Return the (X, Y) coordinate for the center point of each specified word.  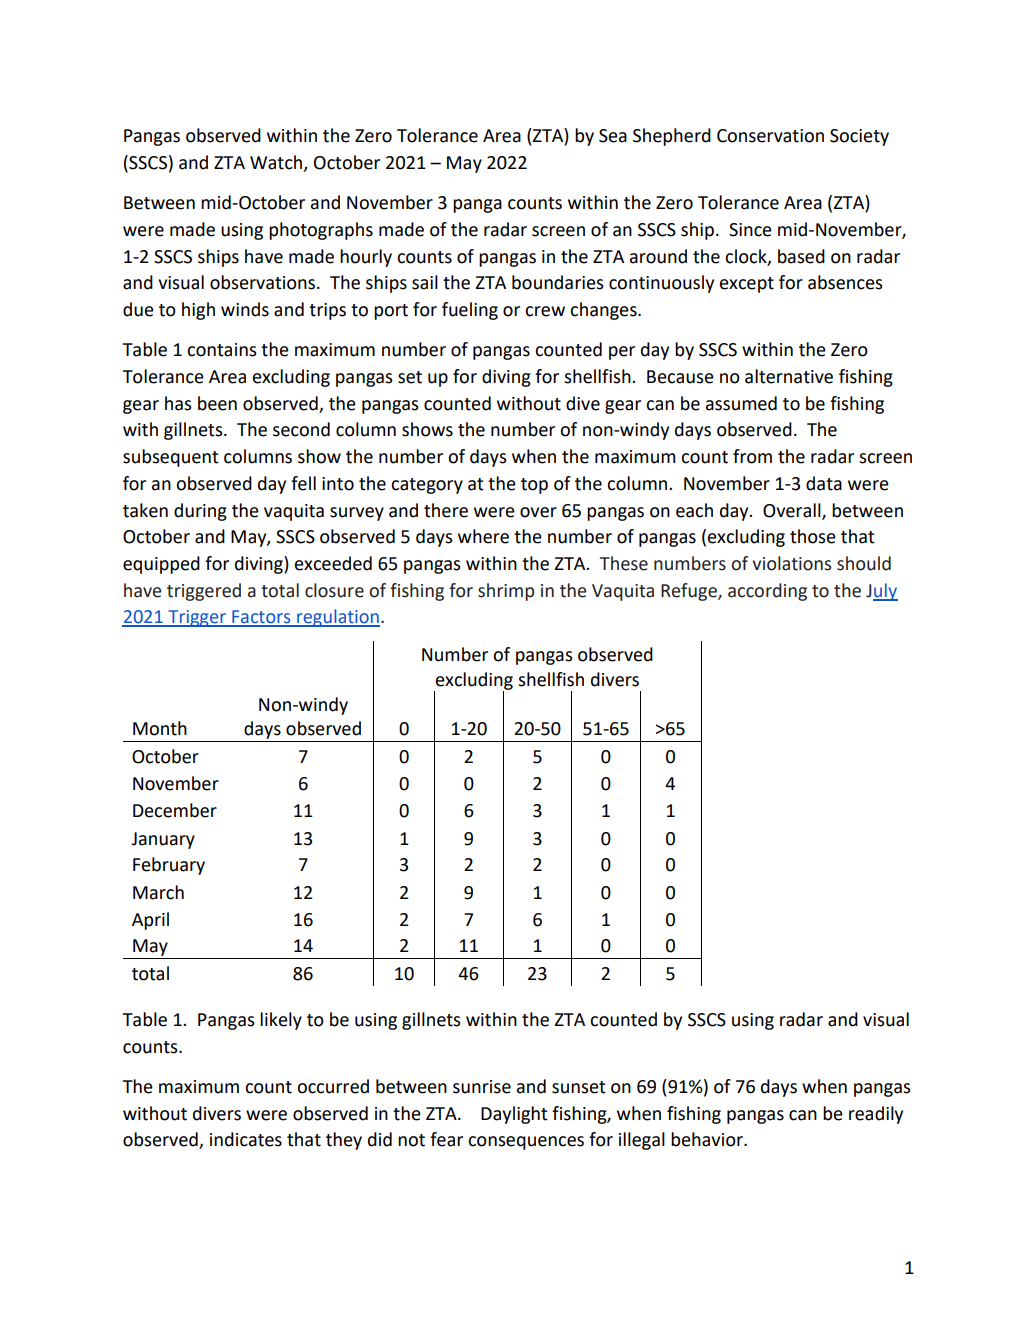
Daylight (514, 1115)
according (767, 592)
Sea (613, 136)
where (483, 536)
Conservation (770, 136)
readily (876, 1115)
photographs (321, 231)
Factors (261, 618)
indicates (246, 1139)
